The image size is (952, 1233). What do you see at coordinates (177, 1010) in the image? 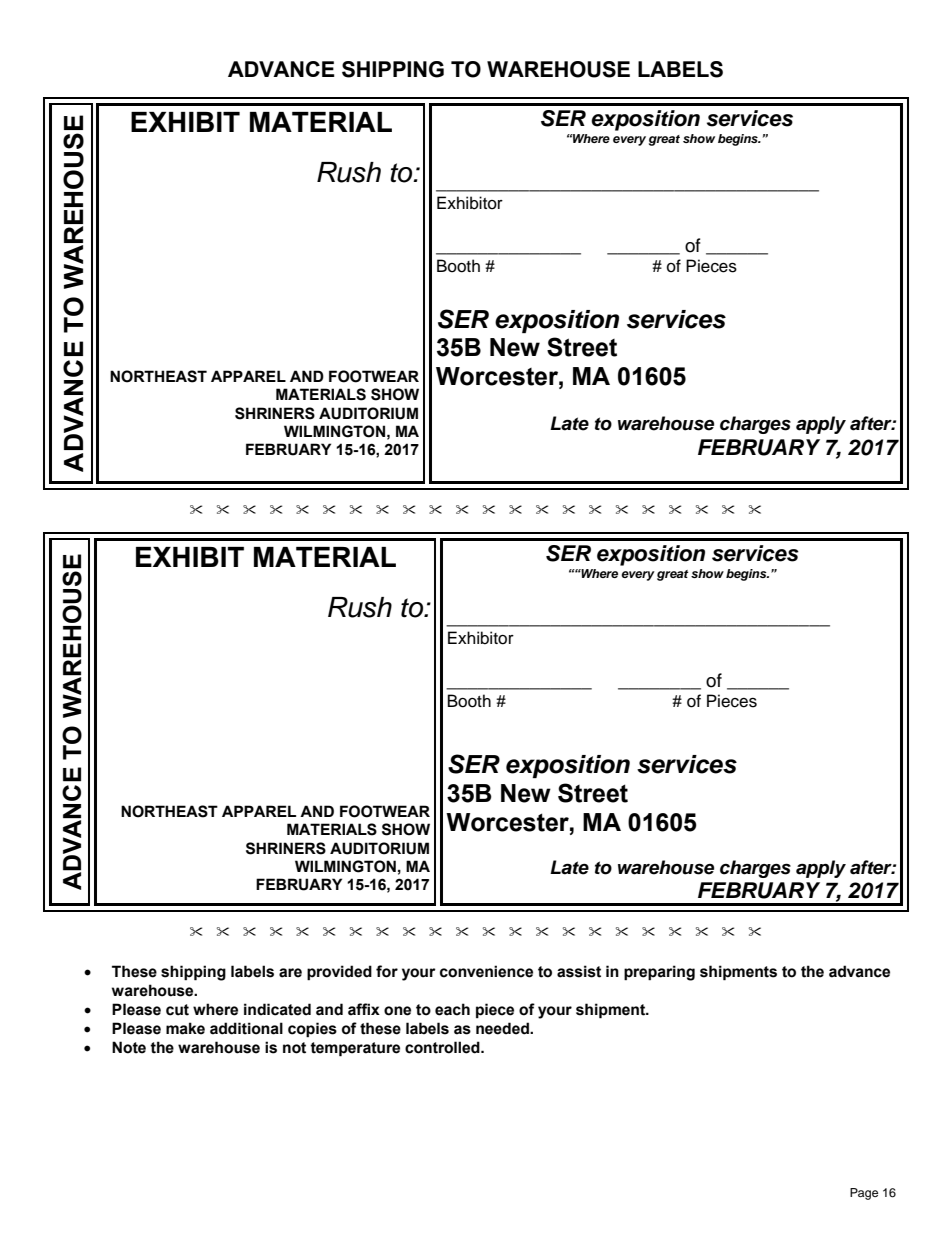
I see `cut` at bounding box center [177, 1010].
